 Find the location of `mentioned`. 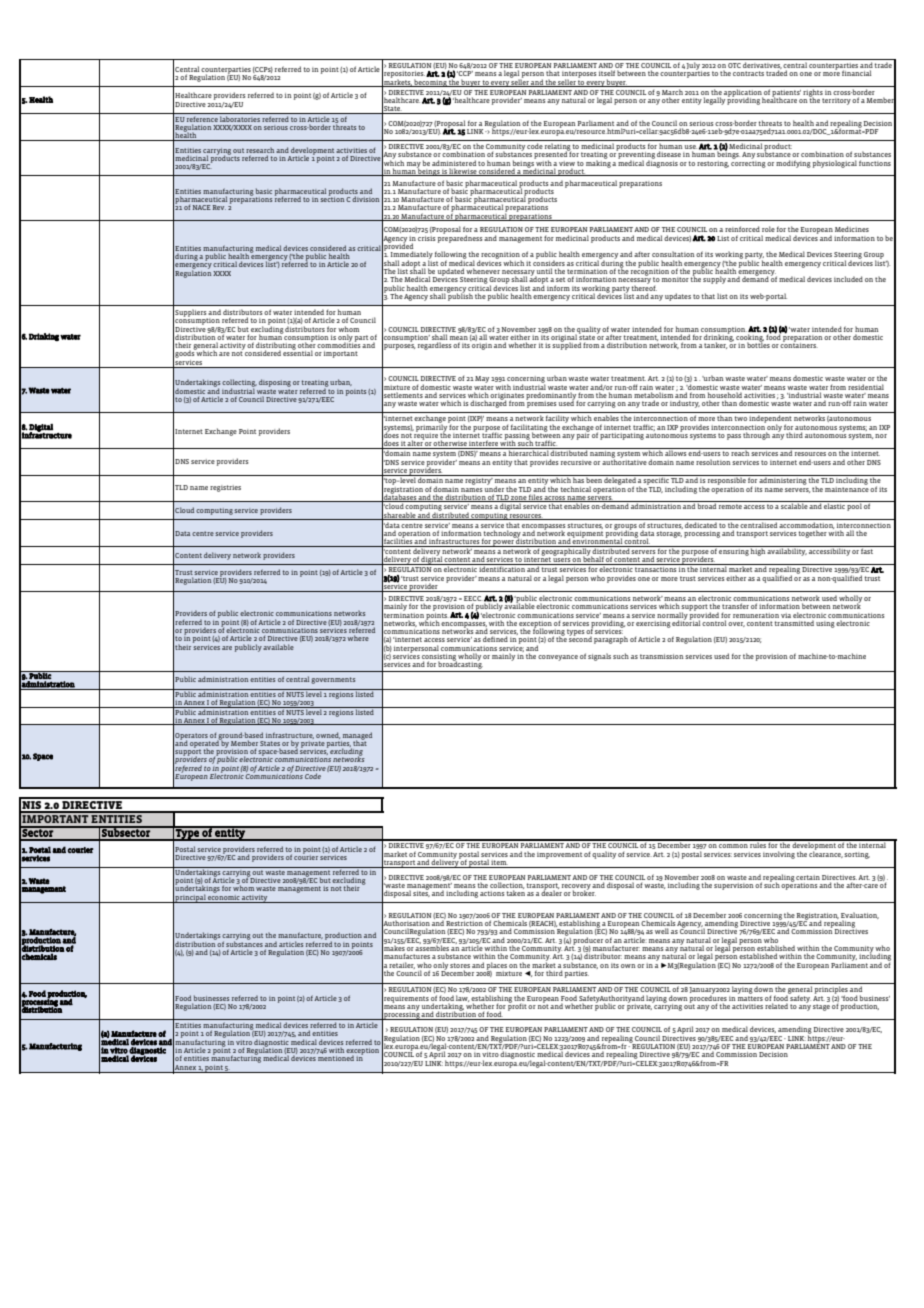

mentioned is located at coordinates (336, 1058).
